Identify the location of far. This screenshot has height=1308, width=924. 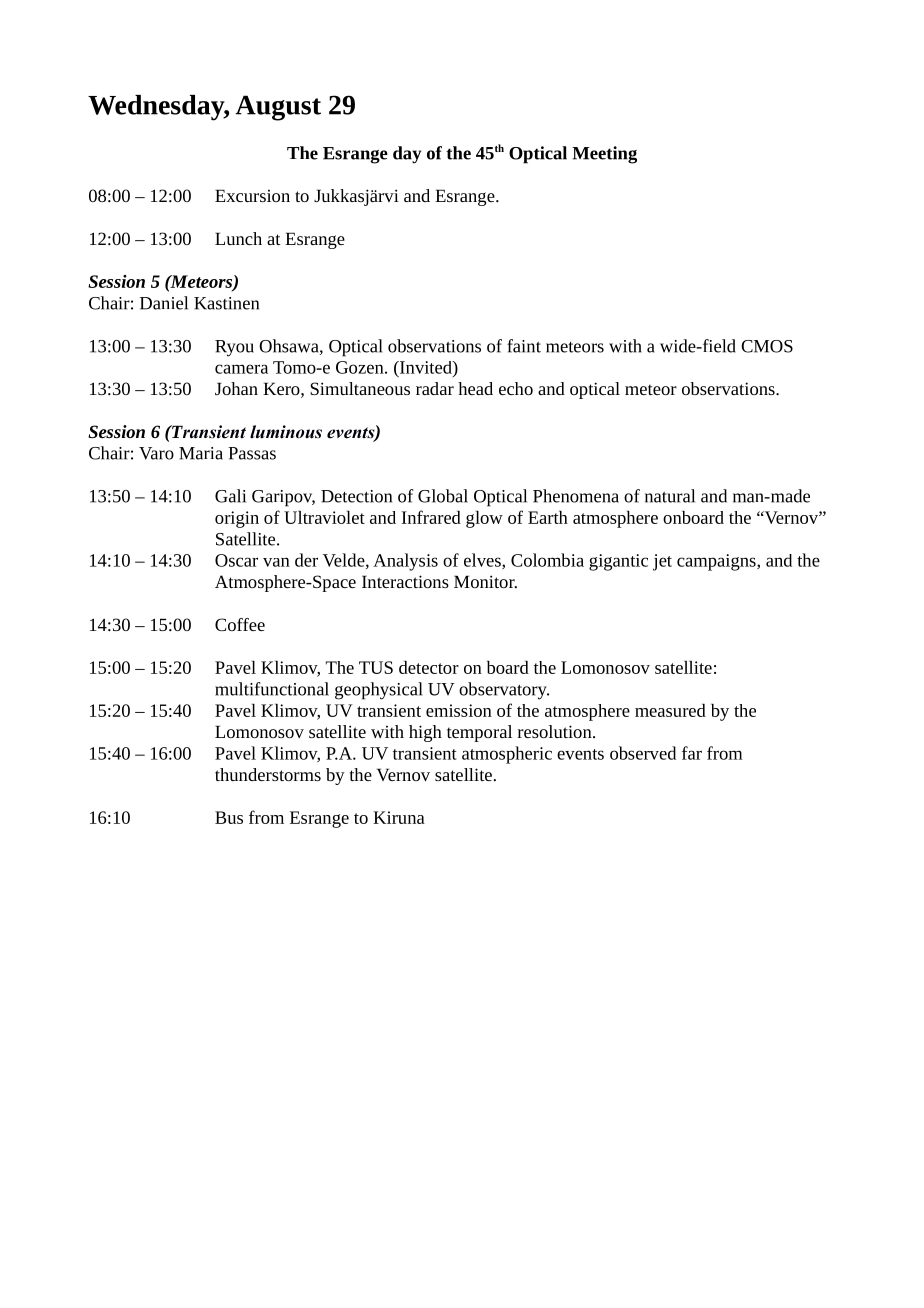
(692, 753).
